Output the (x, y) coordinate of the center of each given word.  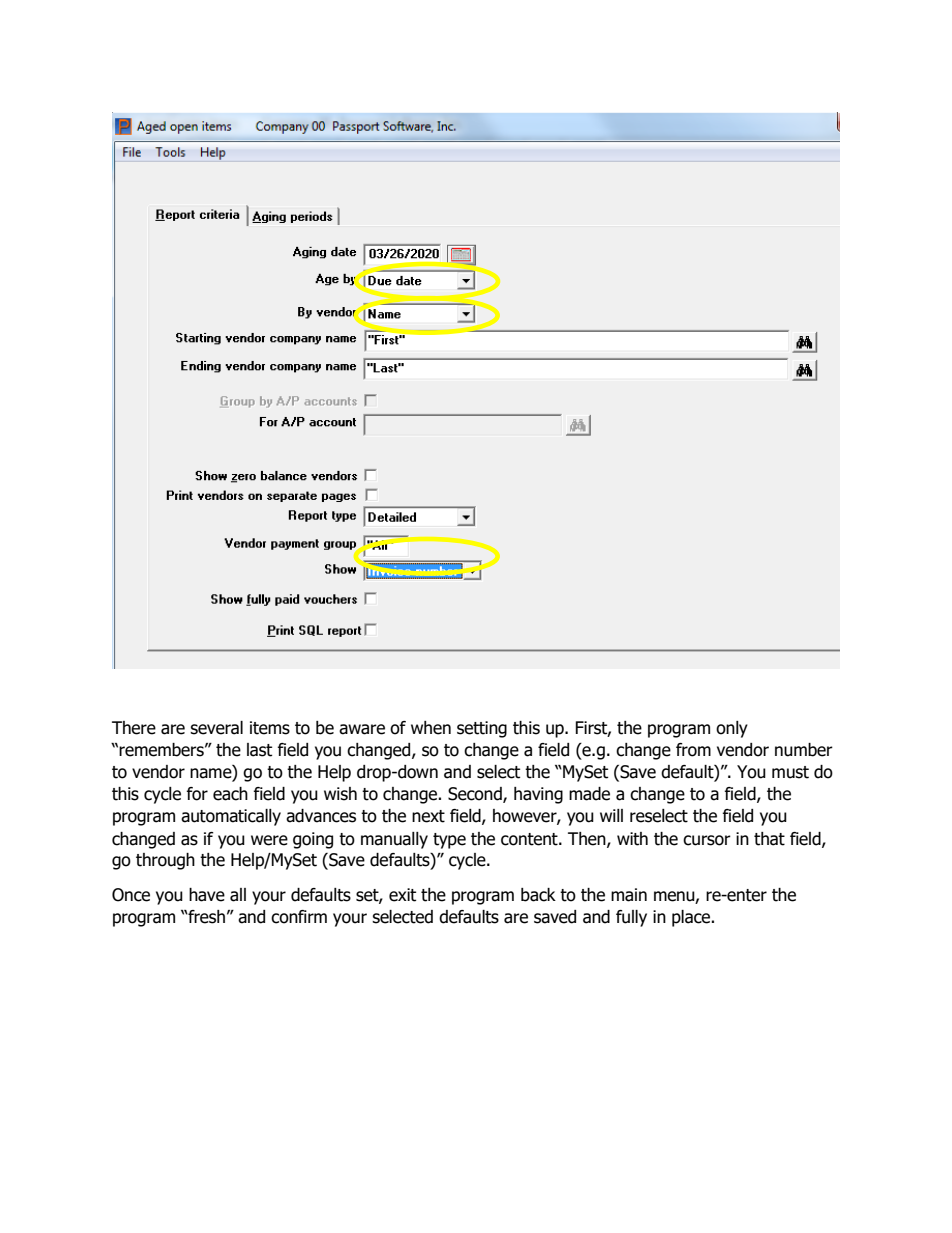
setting (482, 729)
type (449, 841)
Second (476, 795)
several (216, 728)
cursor (707, 840)
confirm (299, 917)
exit (402, 895)
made (589, 794)
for (197, 794)
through (165, 861)
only (732, 729)
